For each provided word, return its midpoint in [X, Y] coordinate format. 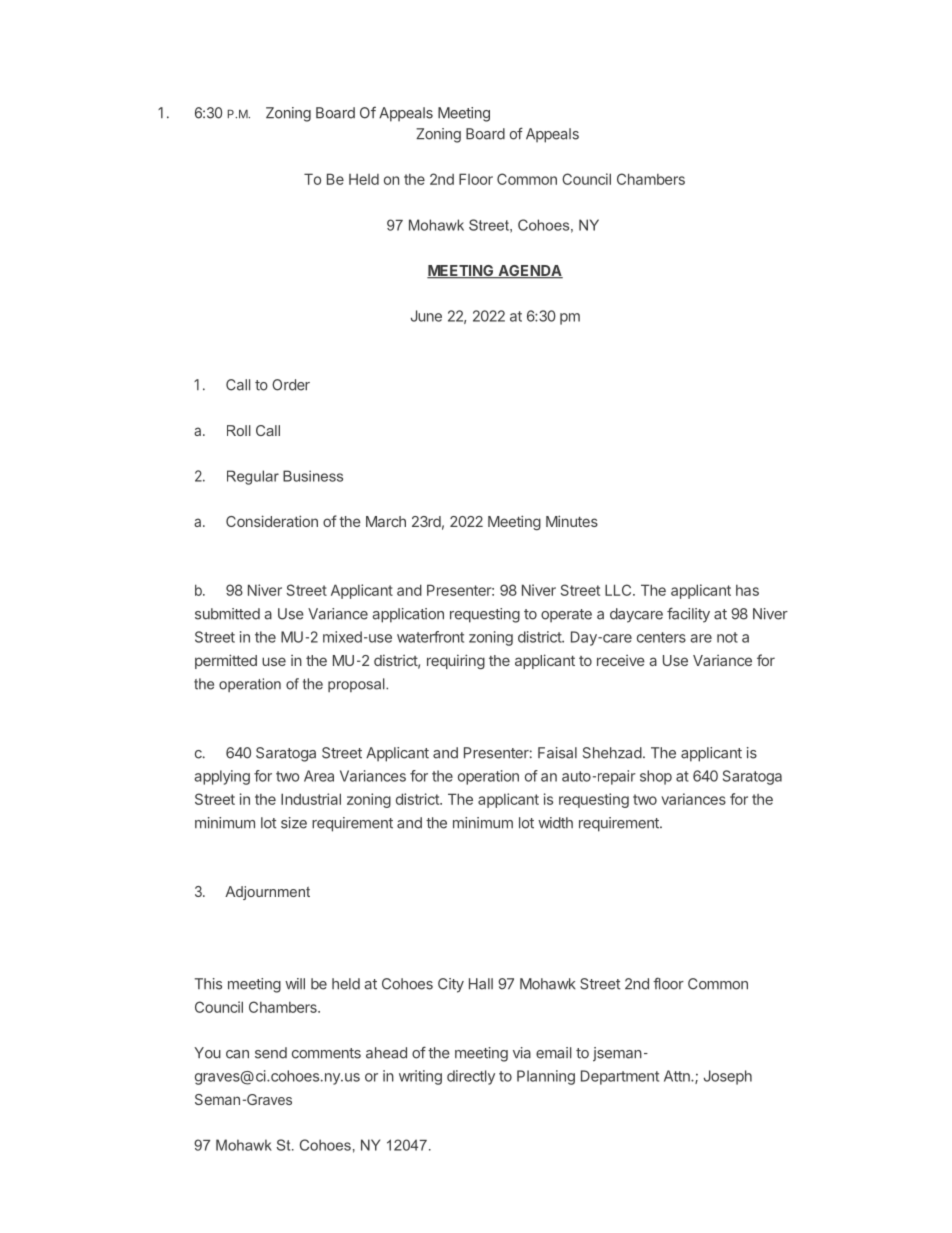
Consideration [272, 521]
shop [656, 777]
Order [291, 385]
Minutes [572, 521]
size [294, 823]
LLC [619, 590]
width [555, 823]
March [386, 521]
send [271, 1053]
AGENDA [529, 272]
